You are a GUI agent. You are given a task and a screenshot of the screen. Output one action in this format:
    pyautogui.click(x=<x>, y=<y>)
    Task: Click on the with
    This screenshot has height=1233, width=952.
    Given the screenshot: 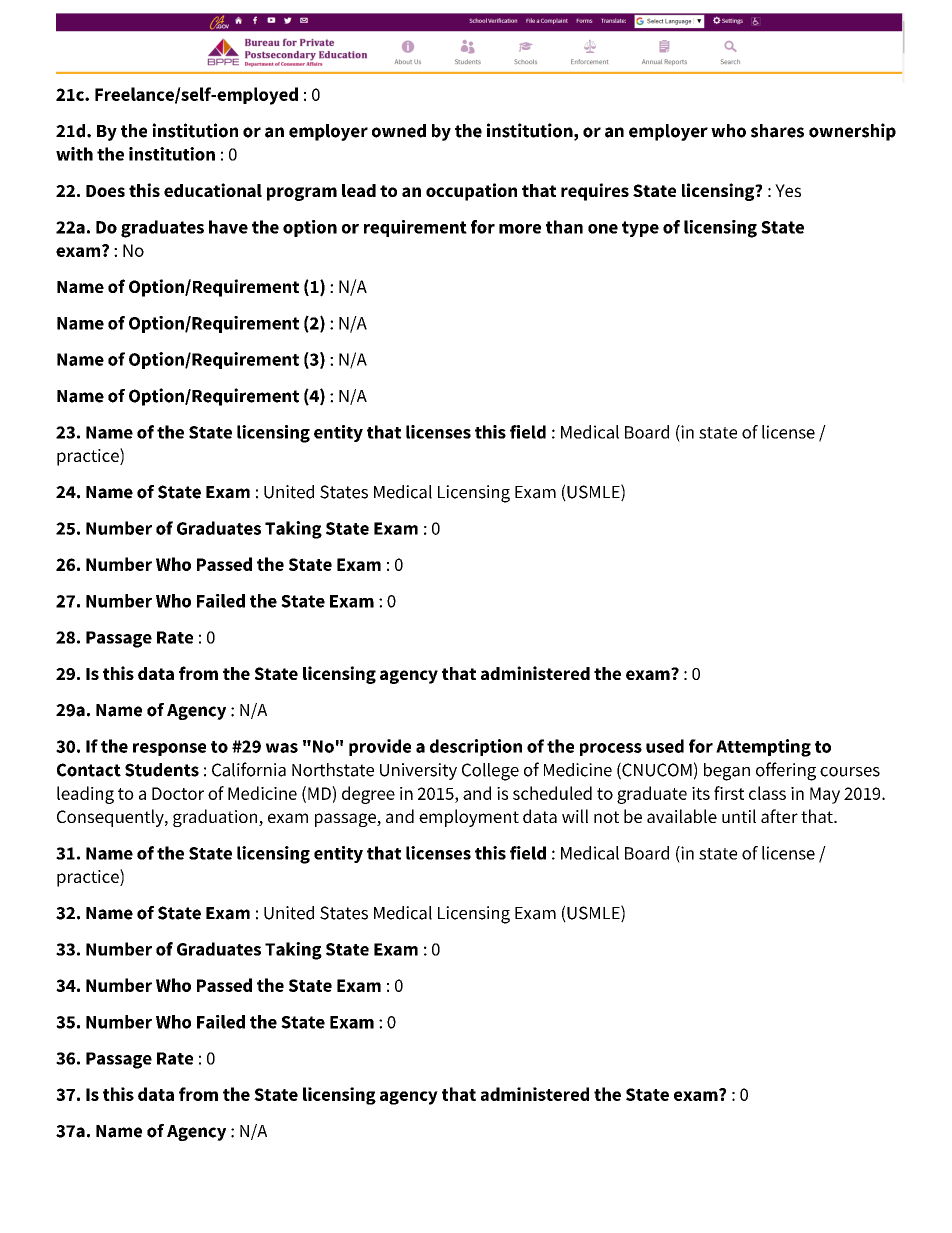 What is the action you would take?
    pyautogui.click(x=74, y=154)
